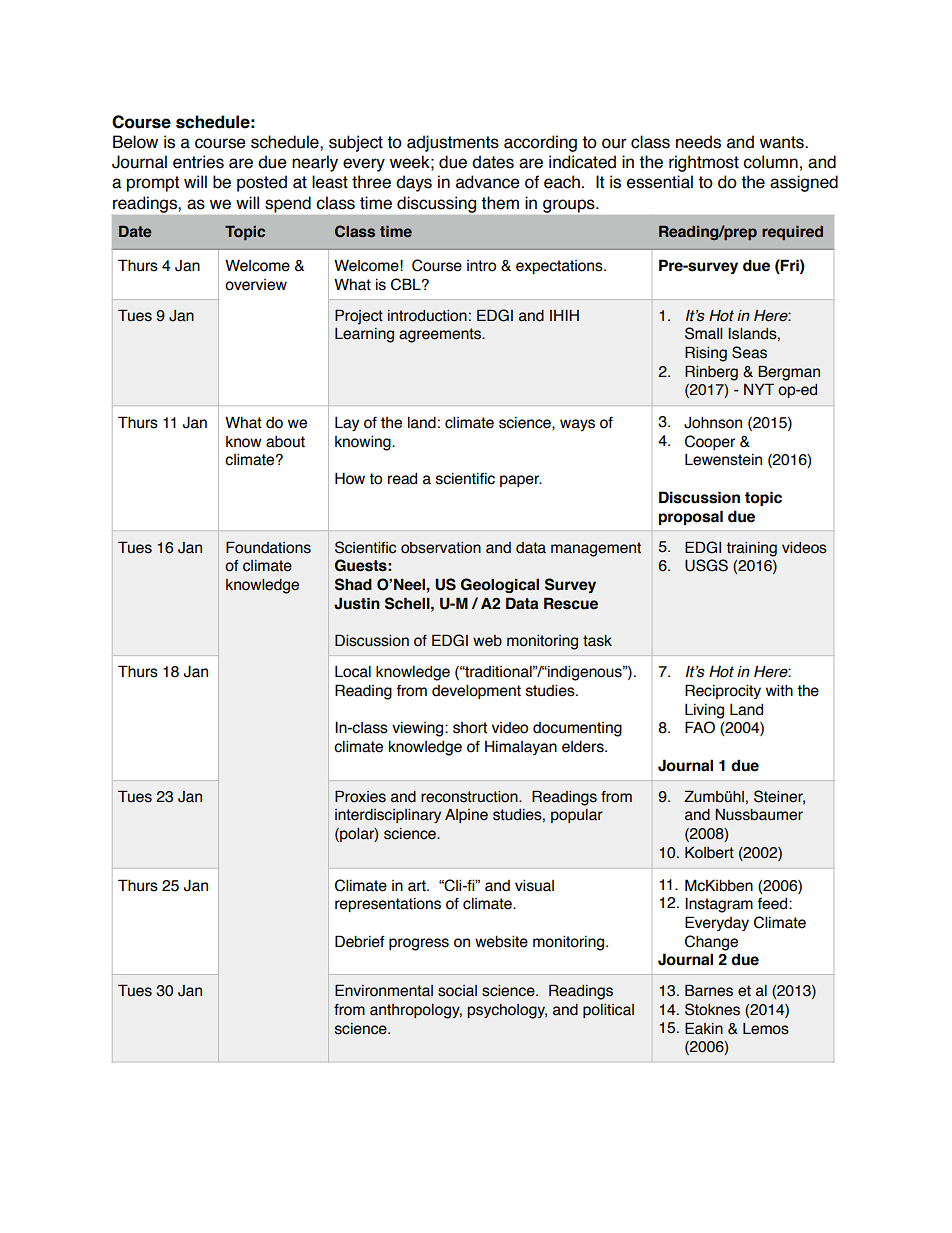 The image size is (952, 1233). What do you see at coordinates (703, 333) in the document?
I see `Small` at bounding box center [703, 333].
